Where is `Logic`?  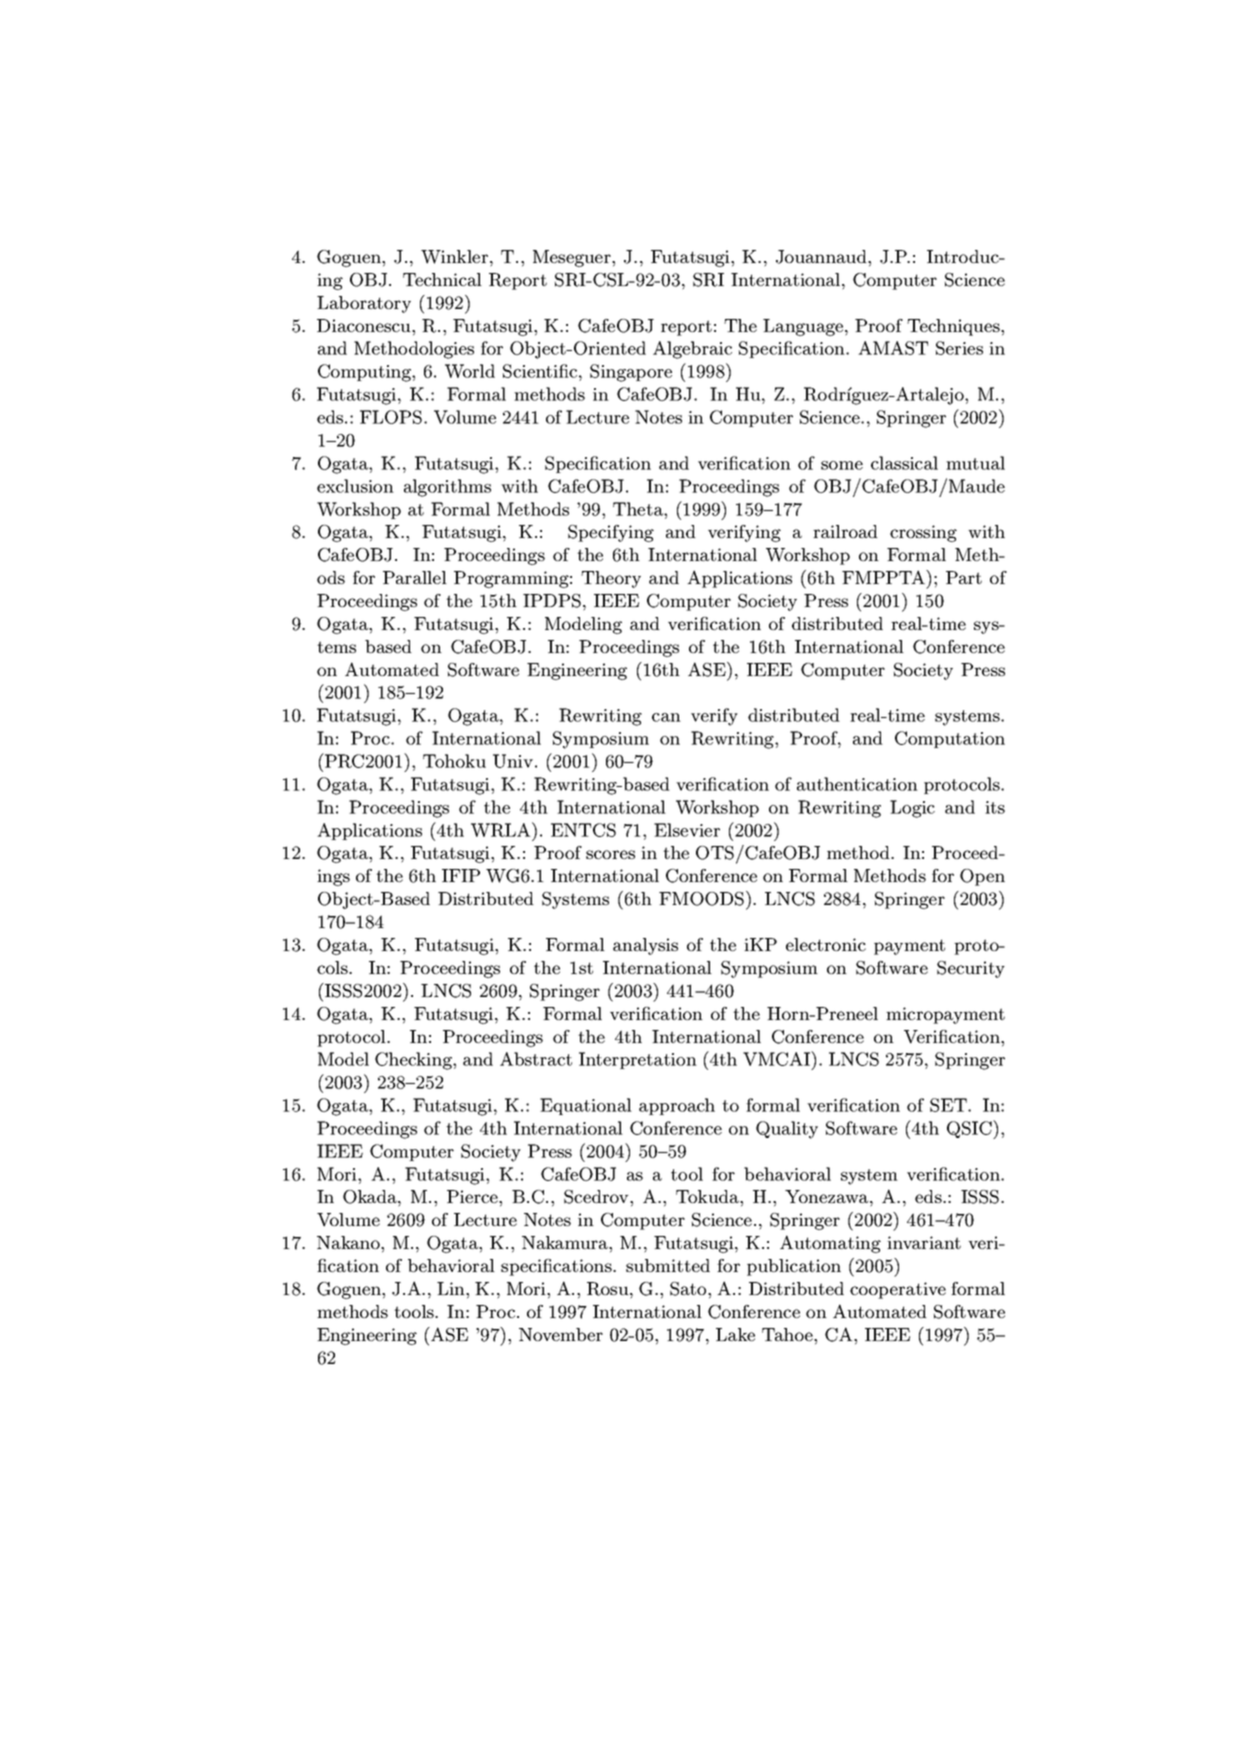
Logic is located at coordinates (912, 809).
